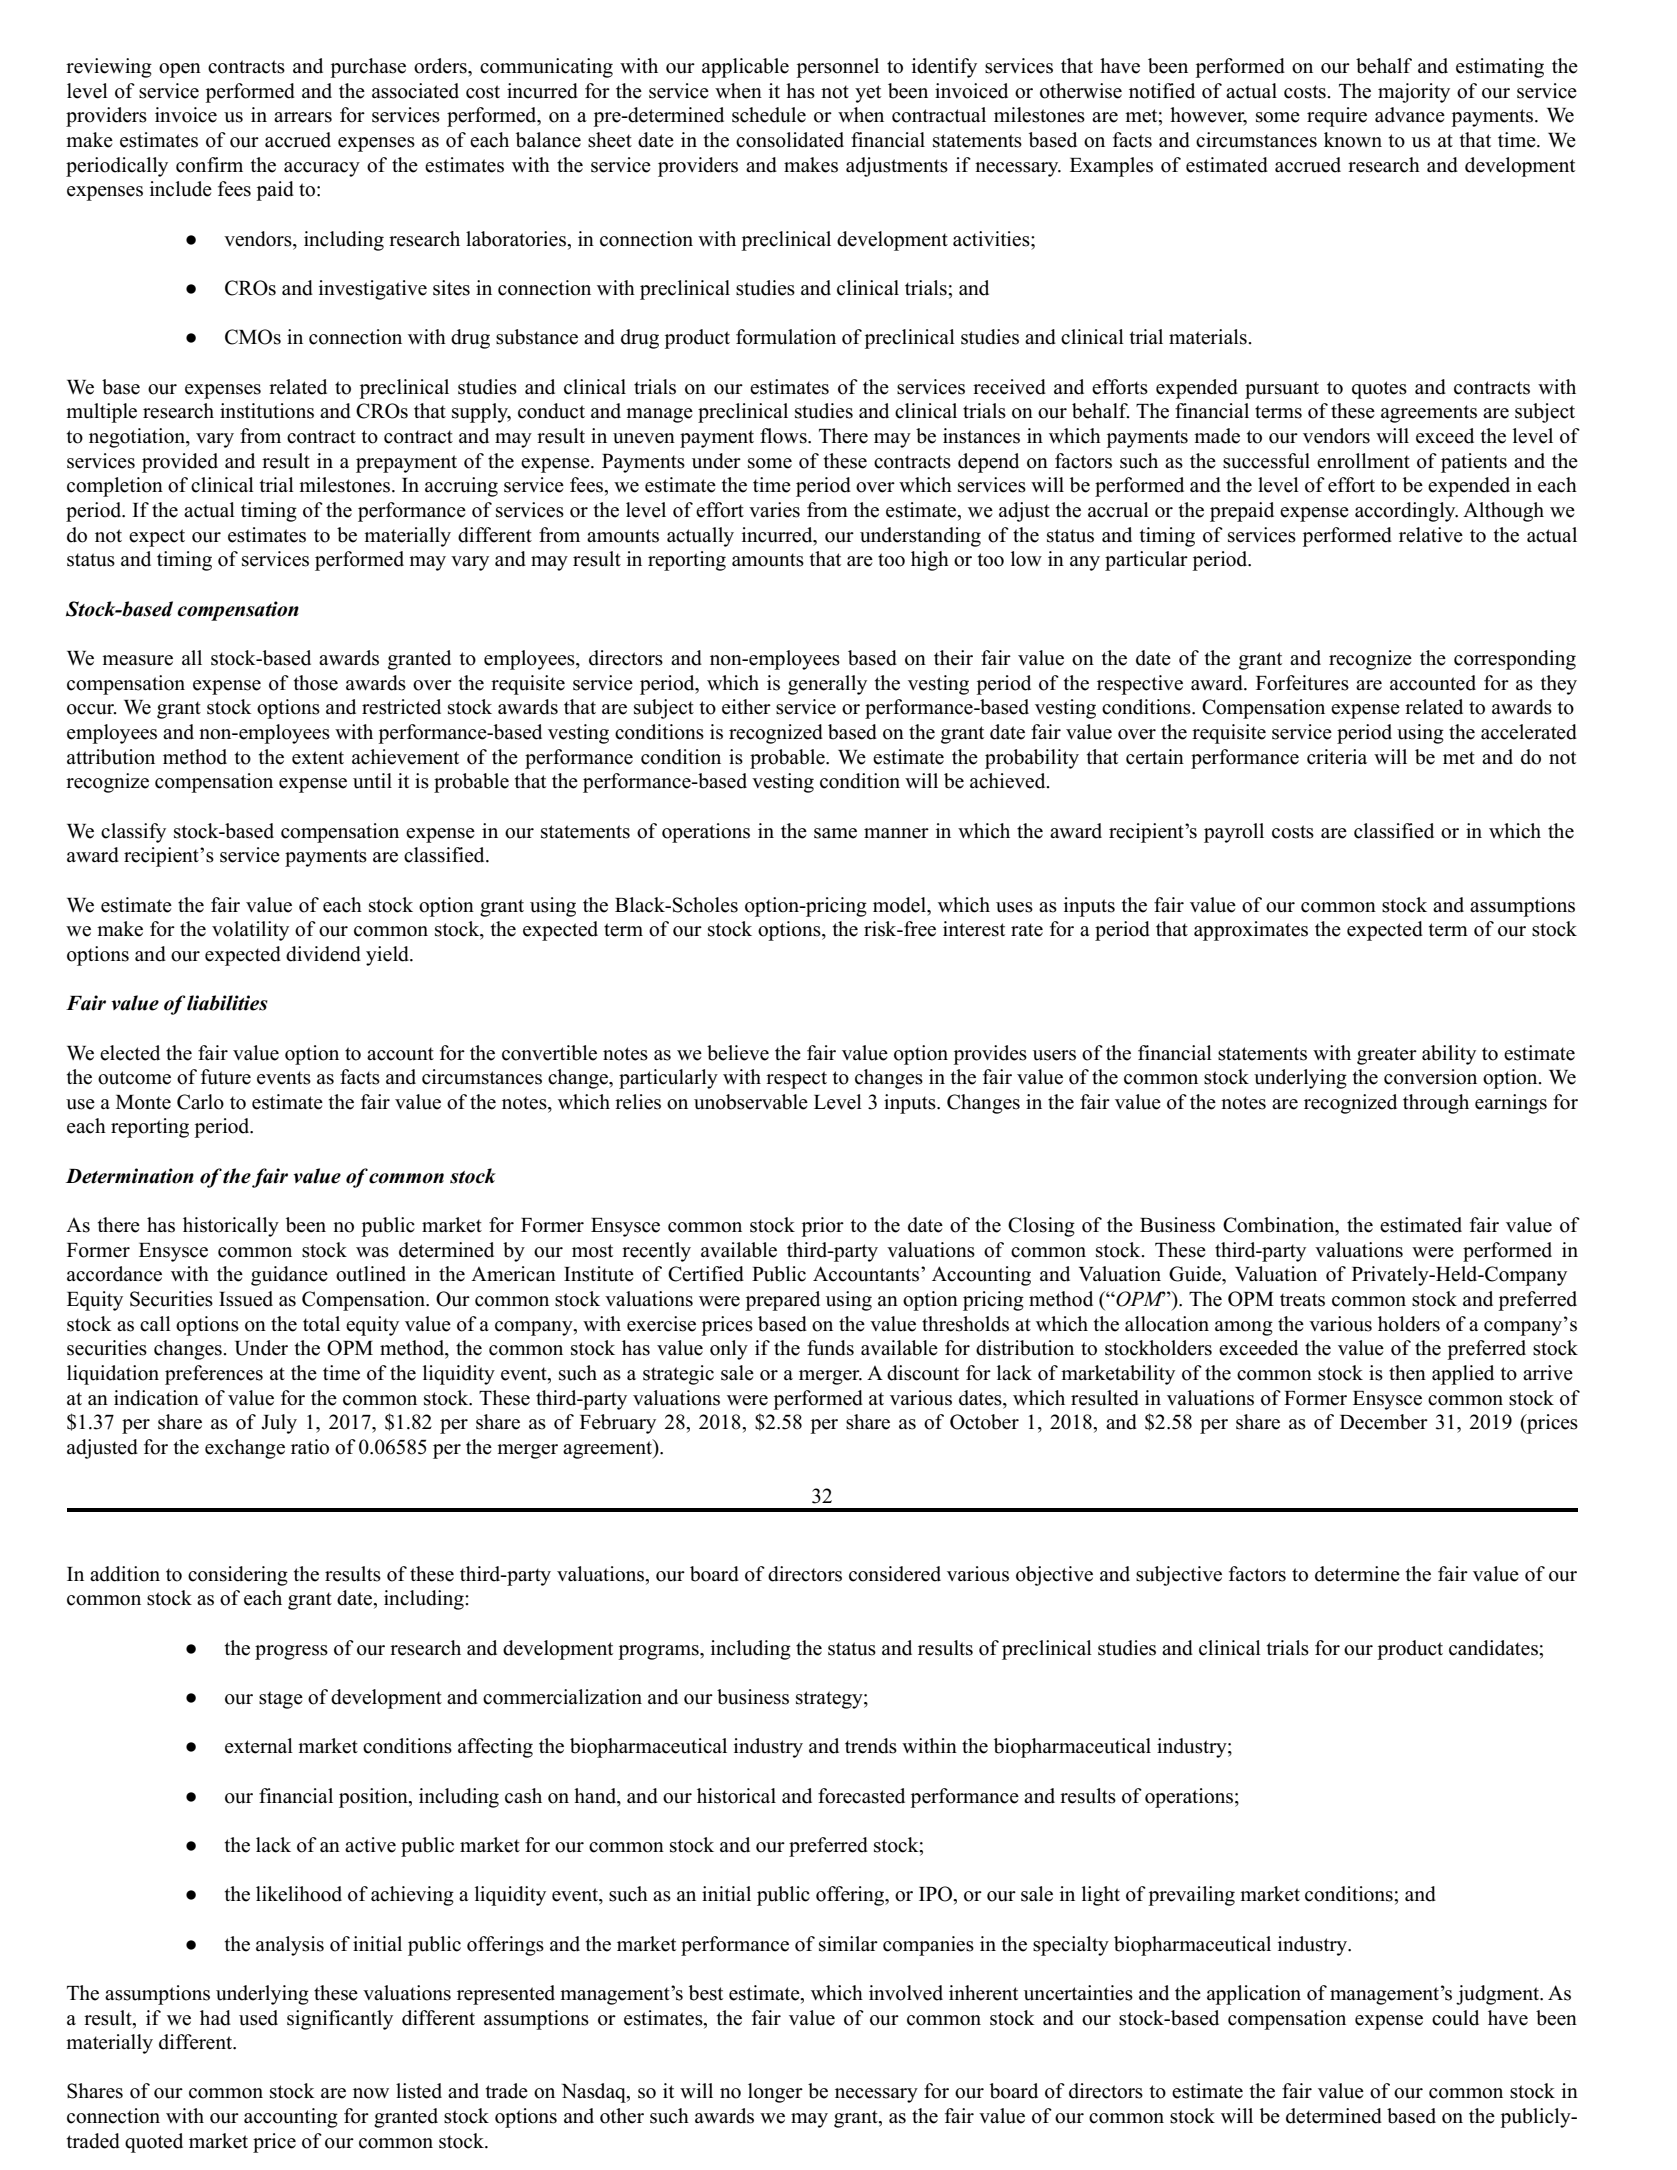 The height and width of the document is (2170, 1677). I want to click on relative, so click(1431, 535).
